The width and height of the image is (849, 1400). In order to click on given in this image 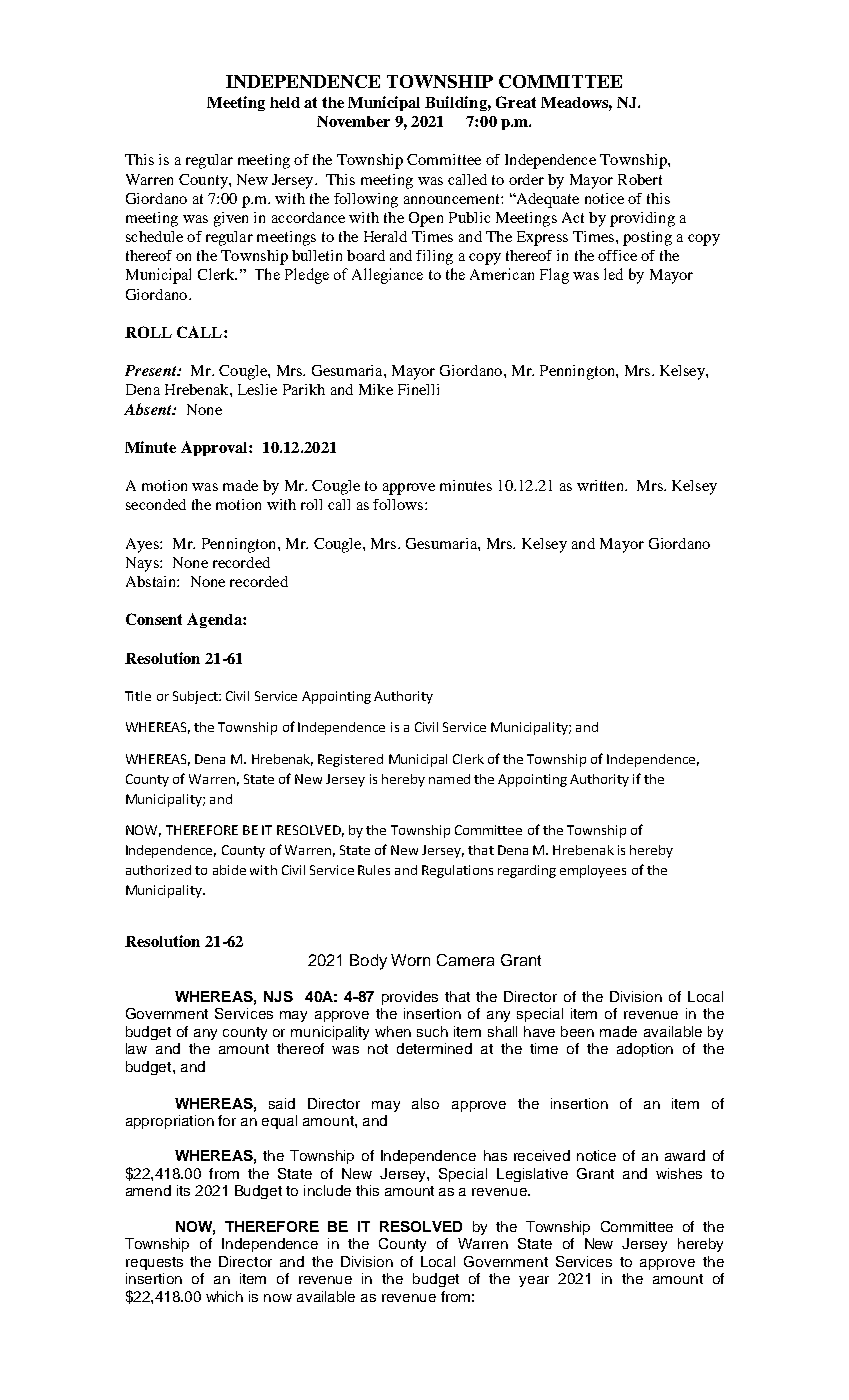, I will do `click(231, 219)`.
